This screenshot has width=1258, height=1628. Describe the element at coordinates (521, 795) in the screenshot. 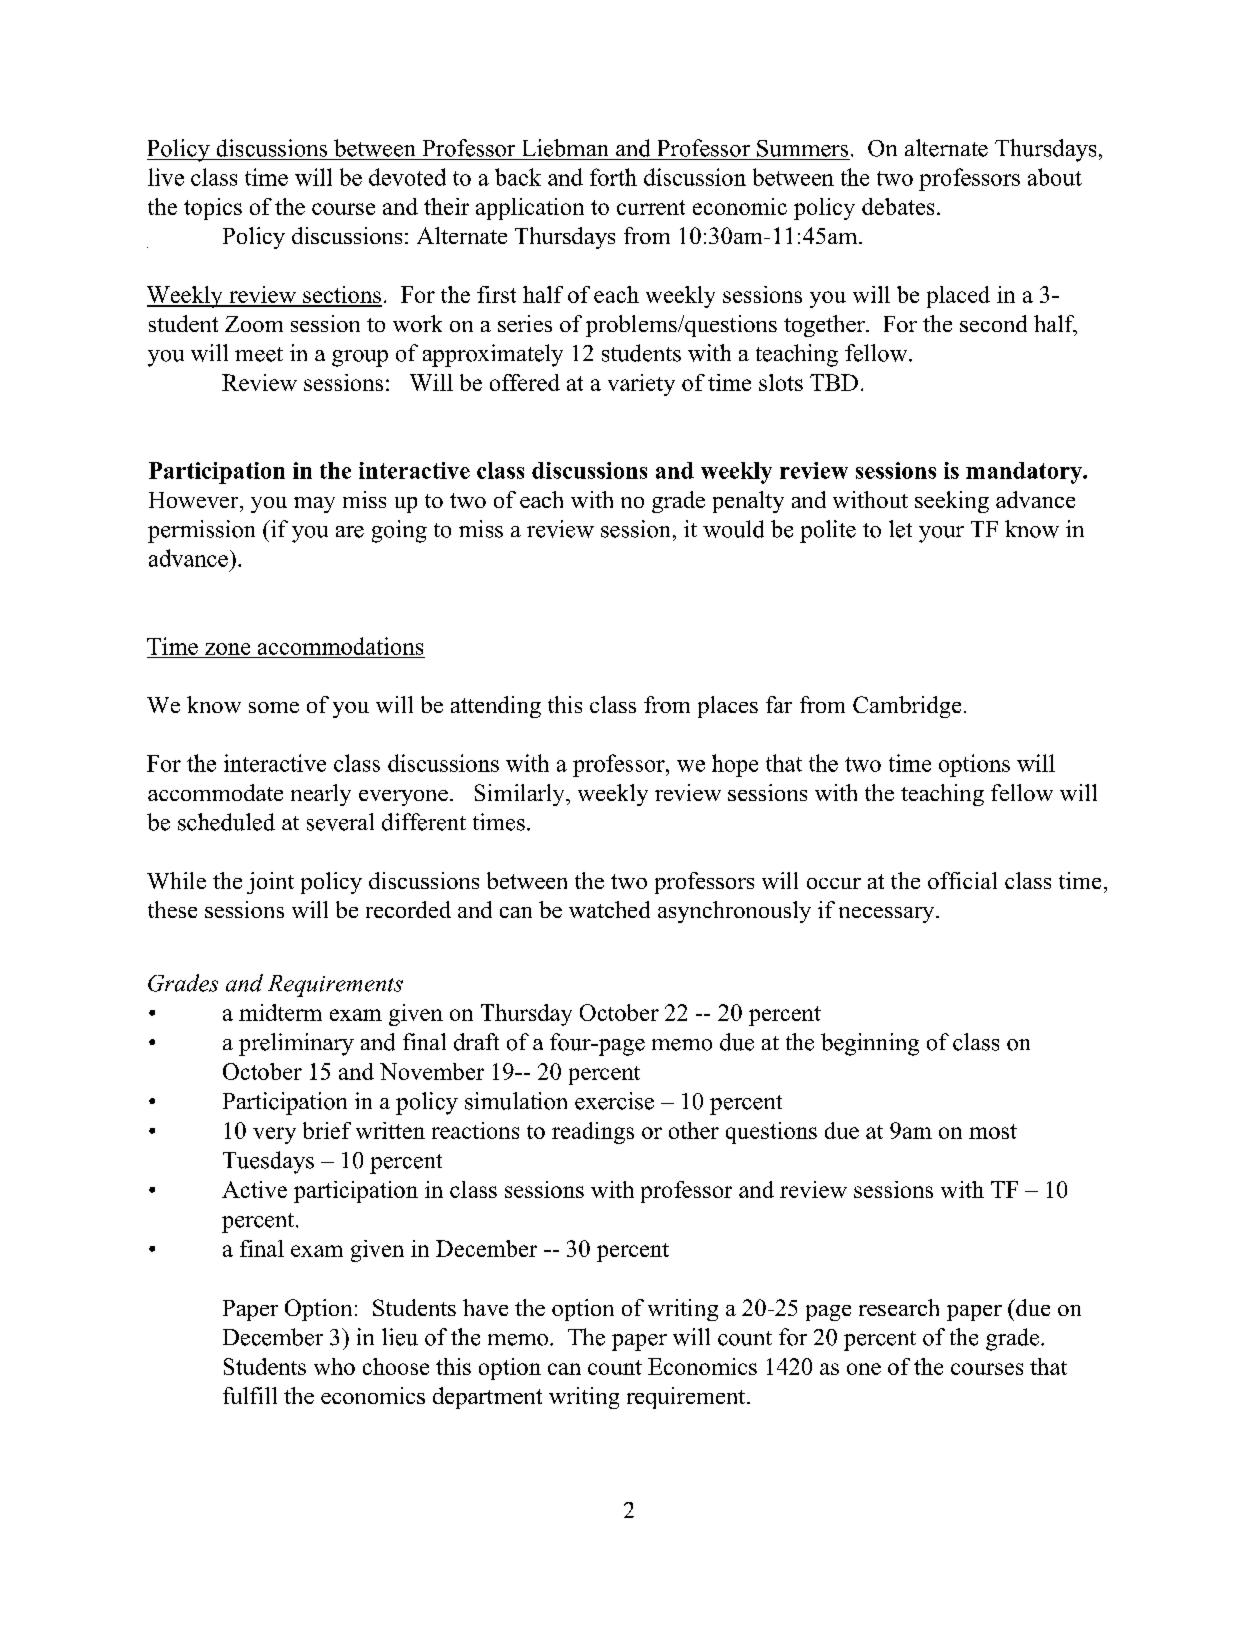

I see `Similarly` at that location.
